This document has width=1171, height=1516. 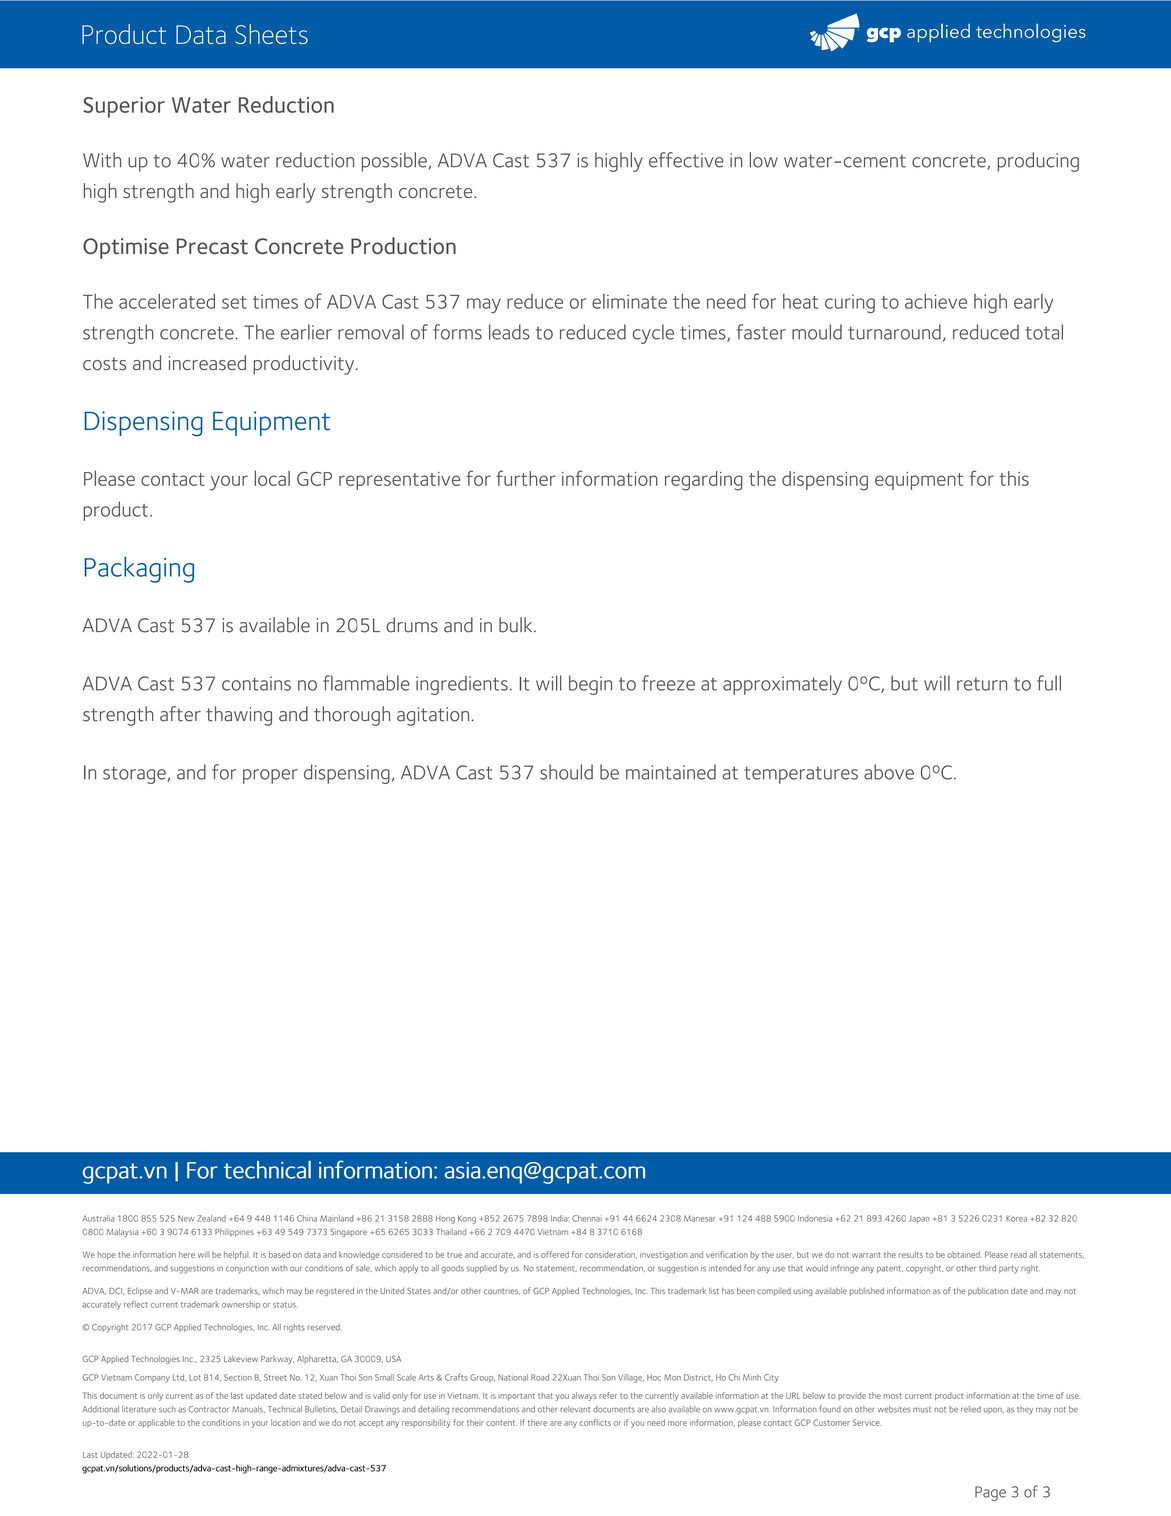 What do you see at coordinates (566, 772) in the document?
I see `should` at bounding box center [566, 772].
